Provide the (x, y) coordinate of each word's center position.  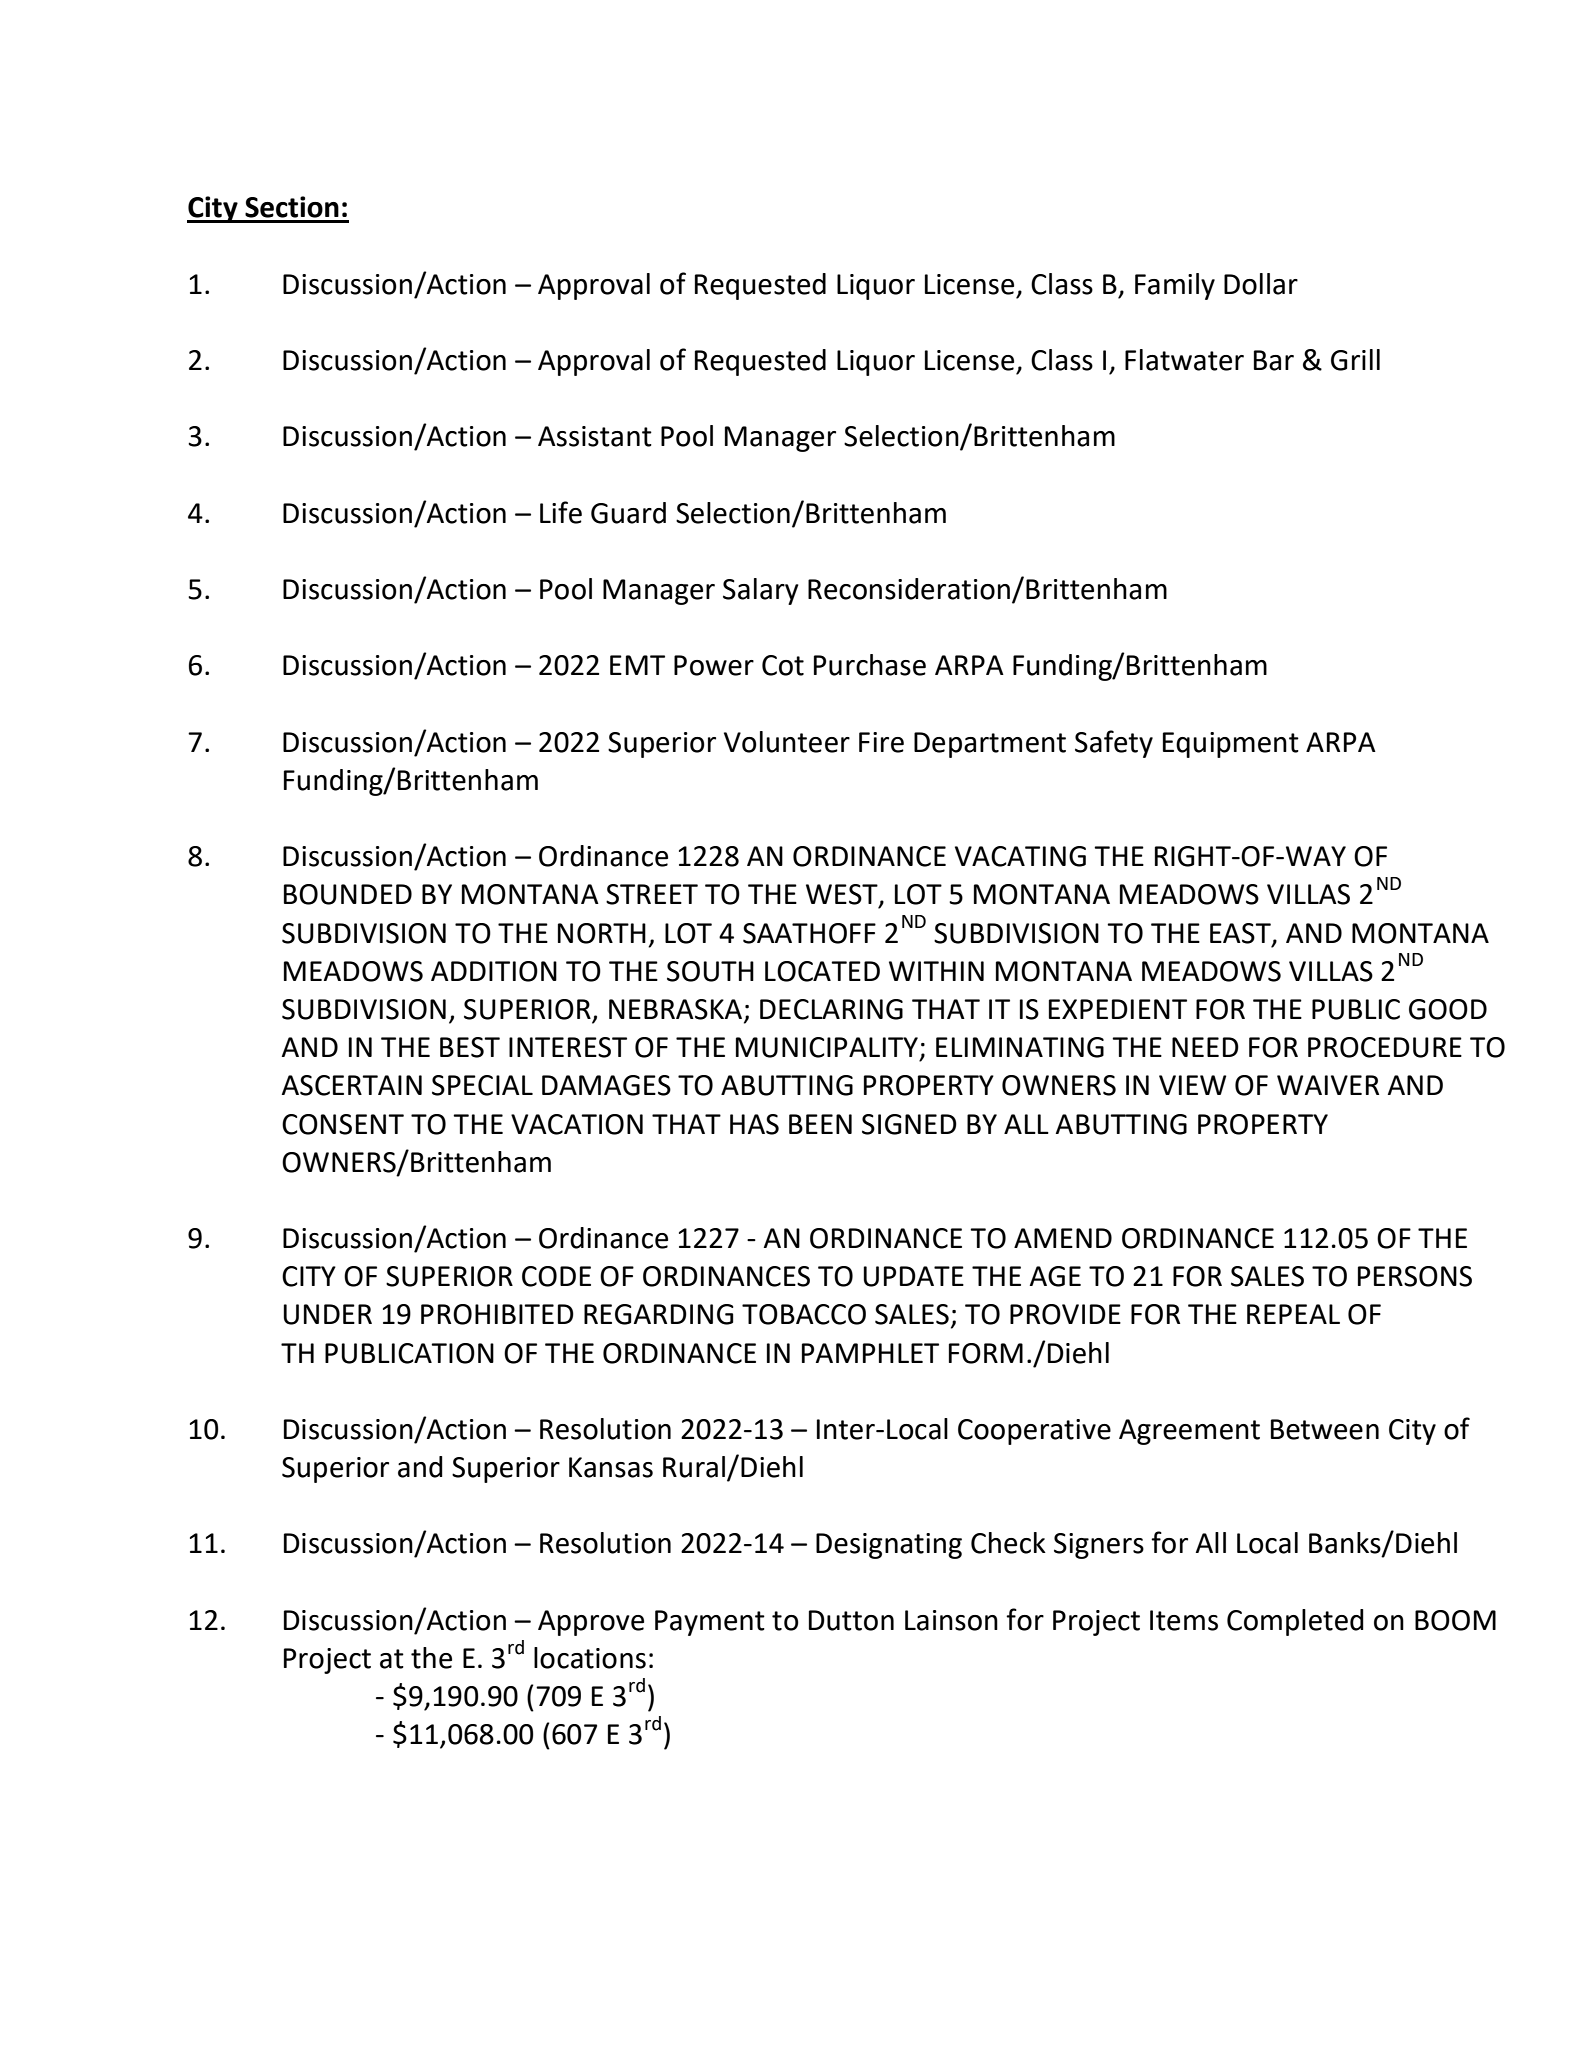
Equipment (1231, 745)
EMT (637, 665)
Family (1175, 286)
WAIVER (1328, 1085)
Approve (591, 1623)
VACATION (577, 1124)
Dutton (851, 1620)
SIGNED (909, 1124)
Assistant (595, 436)
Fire (881, 742)
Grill (1355, 360)
